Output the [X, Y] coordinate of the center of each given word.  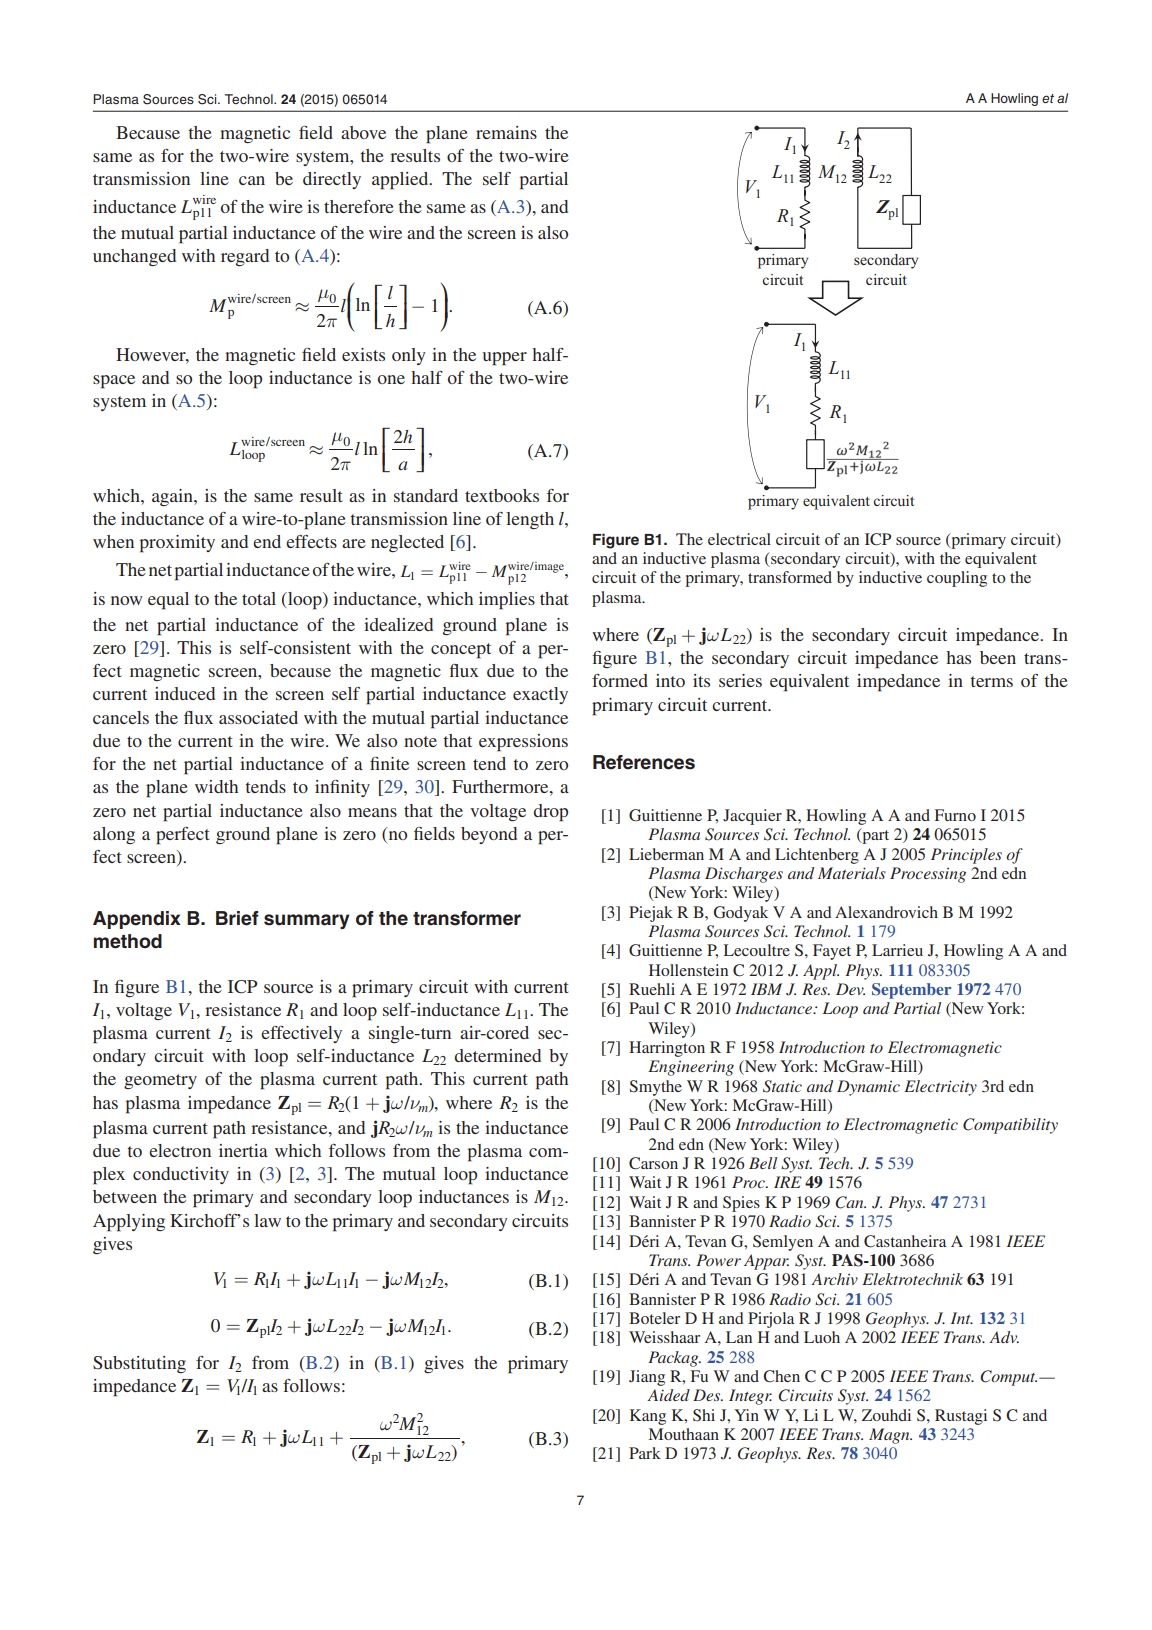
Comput [1008, 1378]
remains [506, 132]
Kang [648, 1417]
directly [332, 180]
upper [505, 359]
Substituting [139, 1364]
